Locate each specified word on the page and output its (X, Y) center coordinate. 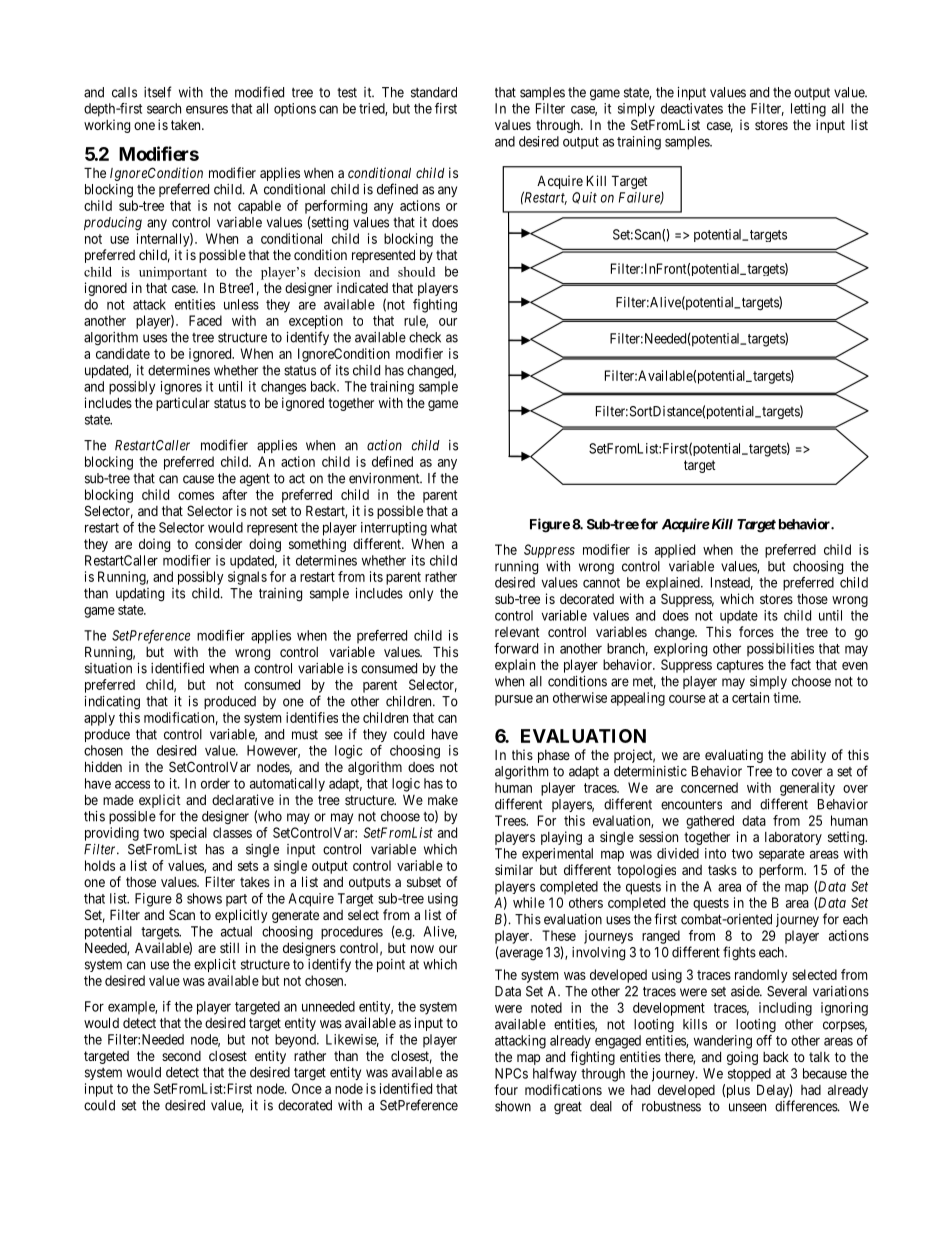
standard (434, 92)
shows (204, 898)
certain (750, 697)
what (444, 527)
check (425, 337)
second (181, 1056)
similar (514, 869)
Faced (205, 320)
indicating (112, 703)
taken (187, 125)
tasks (722, 870)
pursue (514, 700)
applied (675, 551)
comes (196, 496)
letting (808, 110)
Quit (584, 198)
